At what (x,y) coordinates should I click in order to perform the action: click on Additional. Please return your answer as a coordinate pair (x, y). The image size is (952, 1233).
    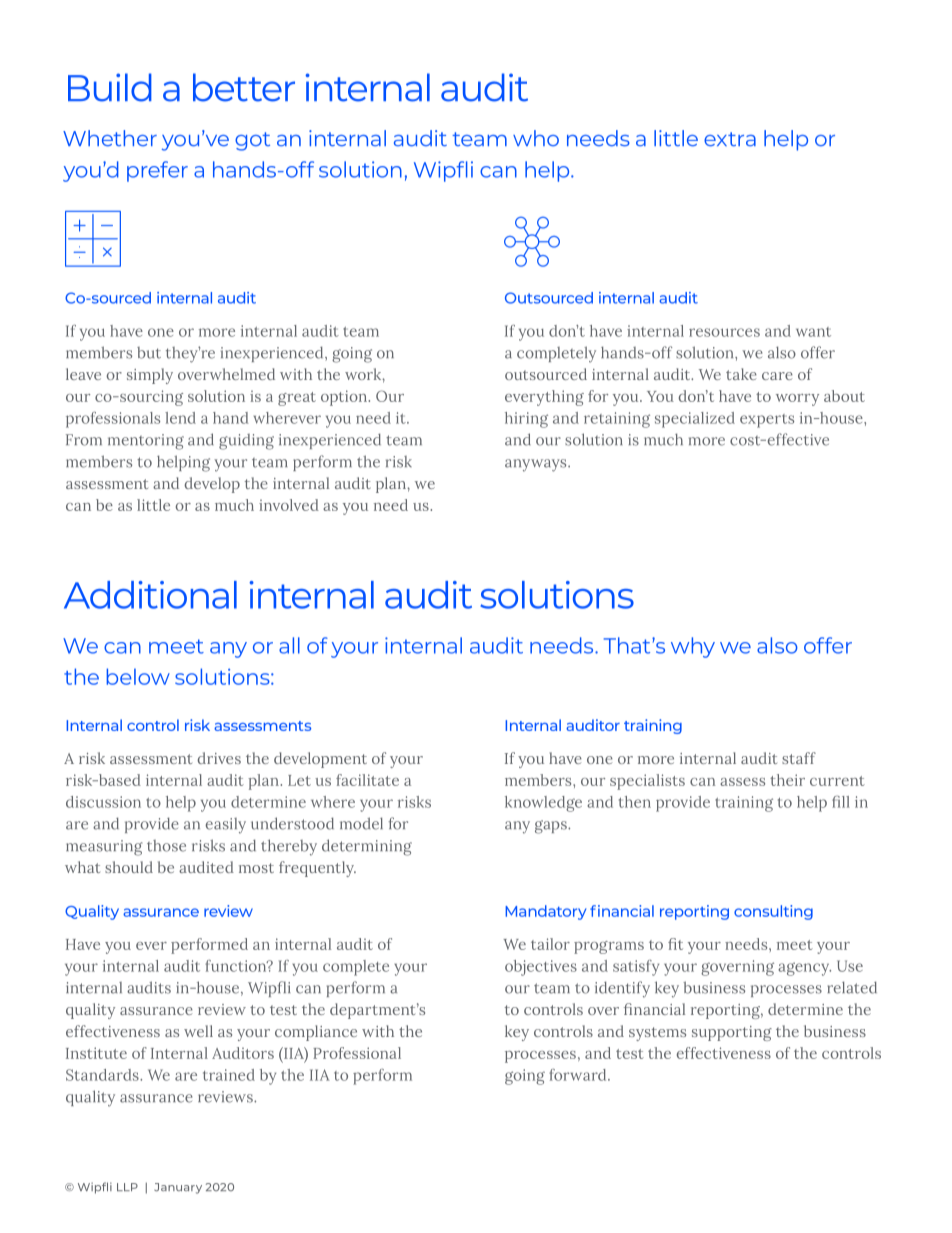
    Looking at the image, I should click on (150, 595).
